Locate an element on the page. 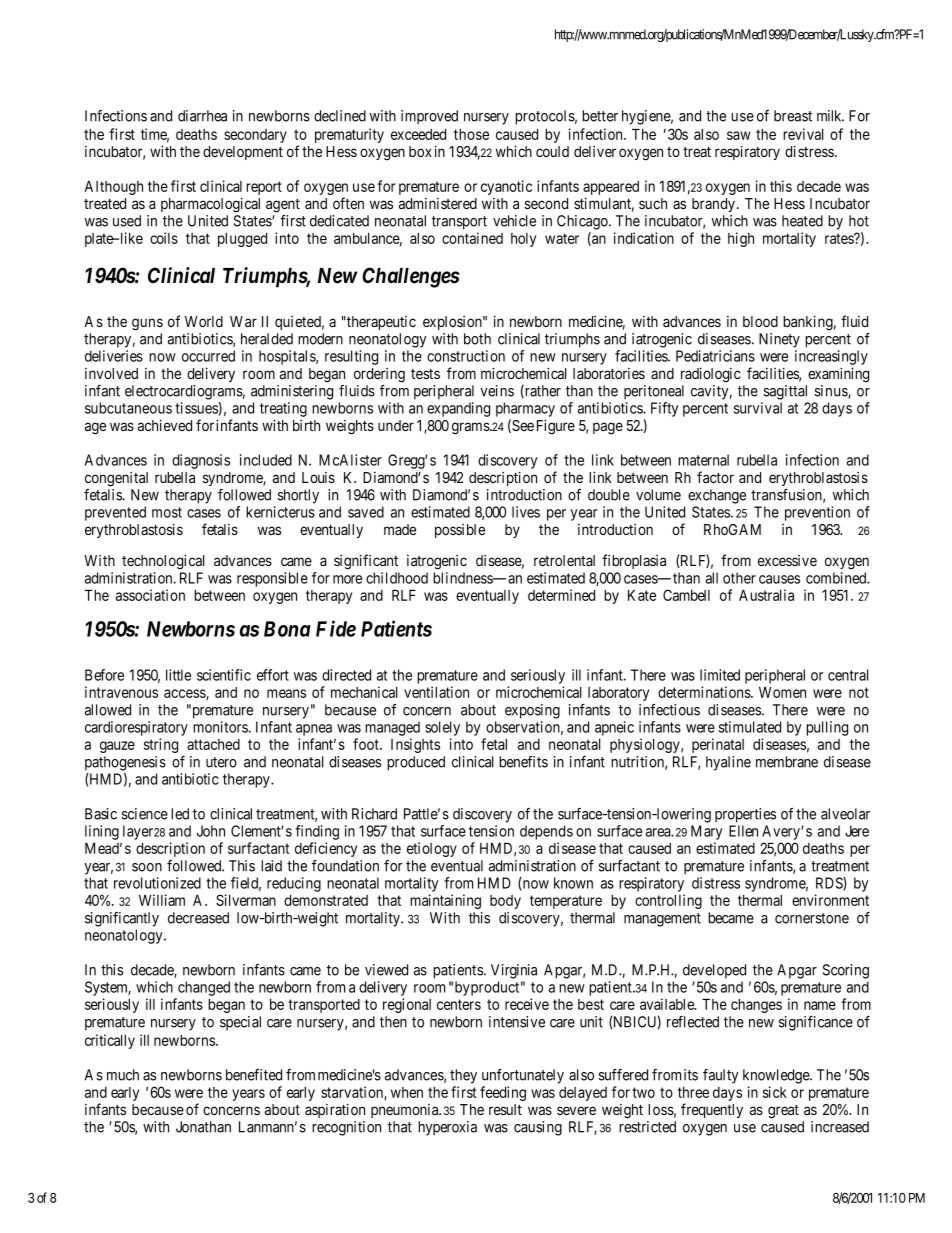  those is located at coordinates (471, 134).
